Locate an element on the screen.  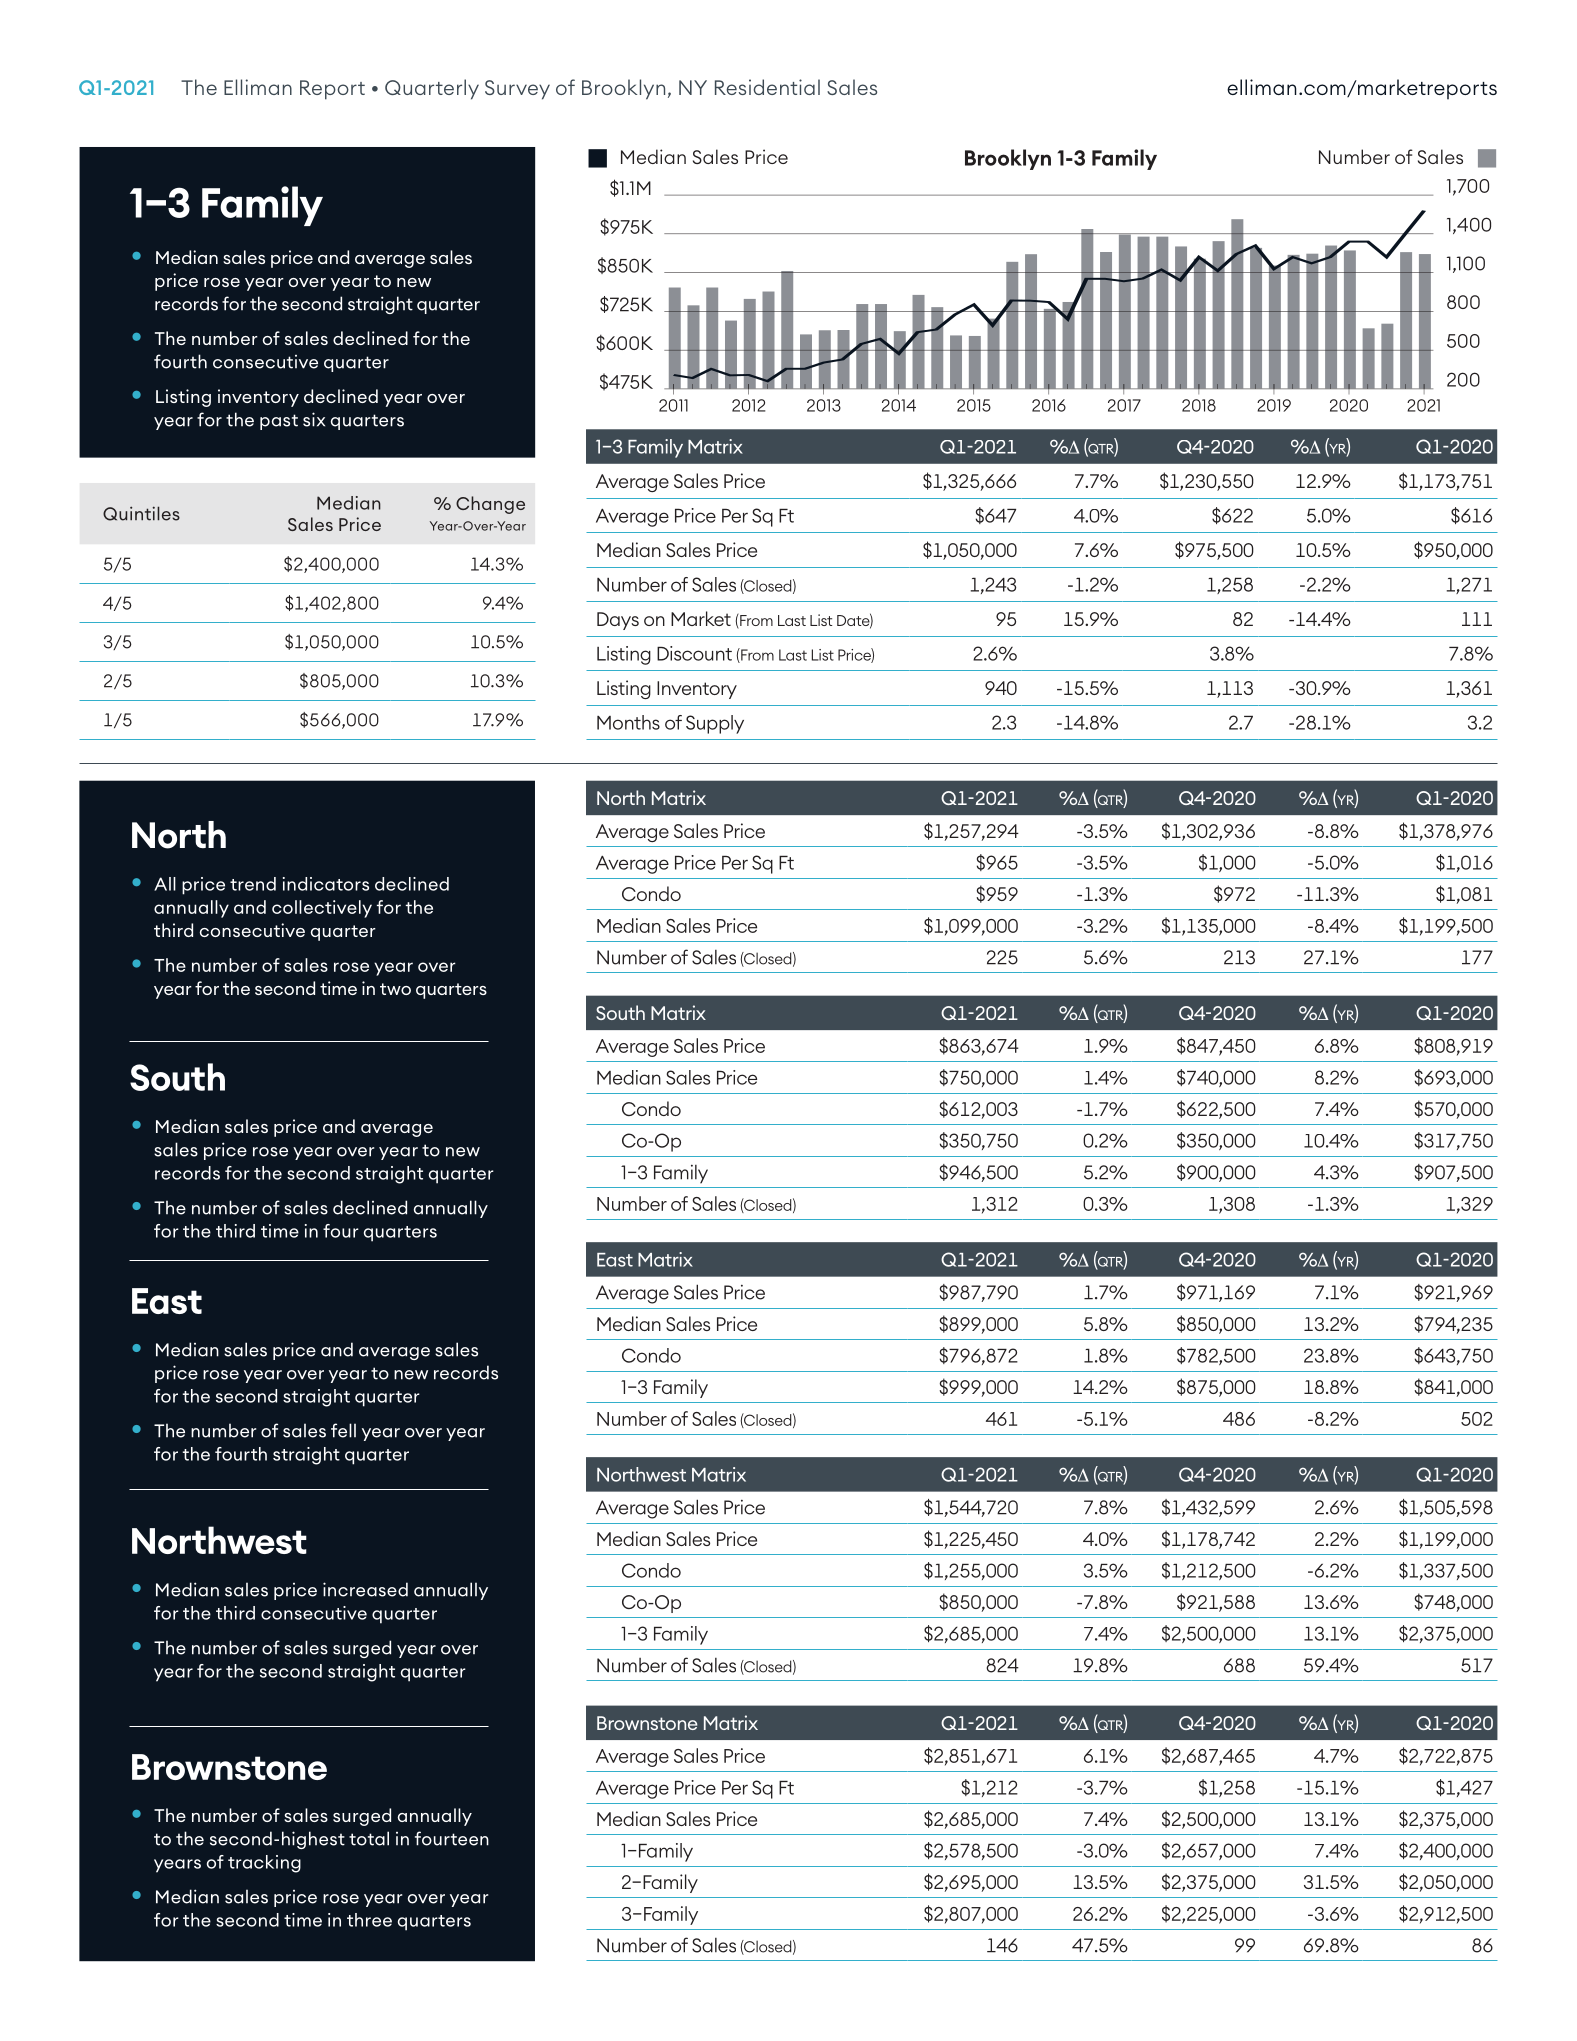
fell is located at coordinates (343, 1430).
